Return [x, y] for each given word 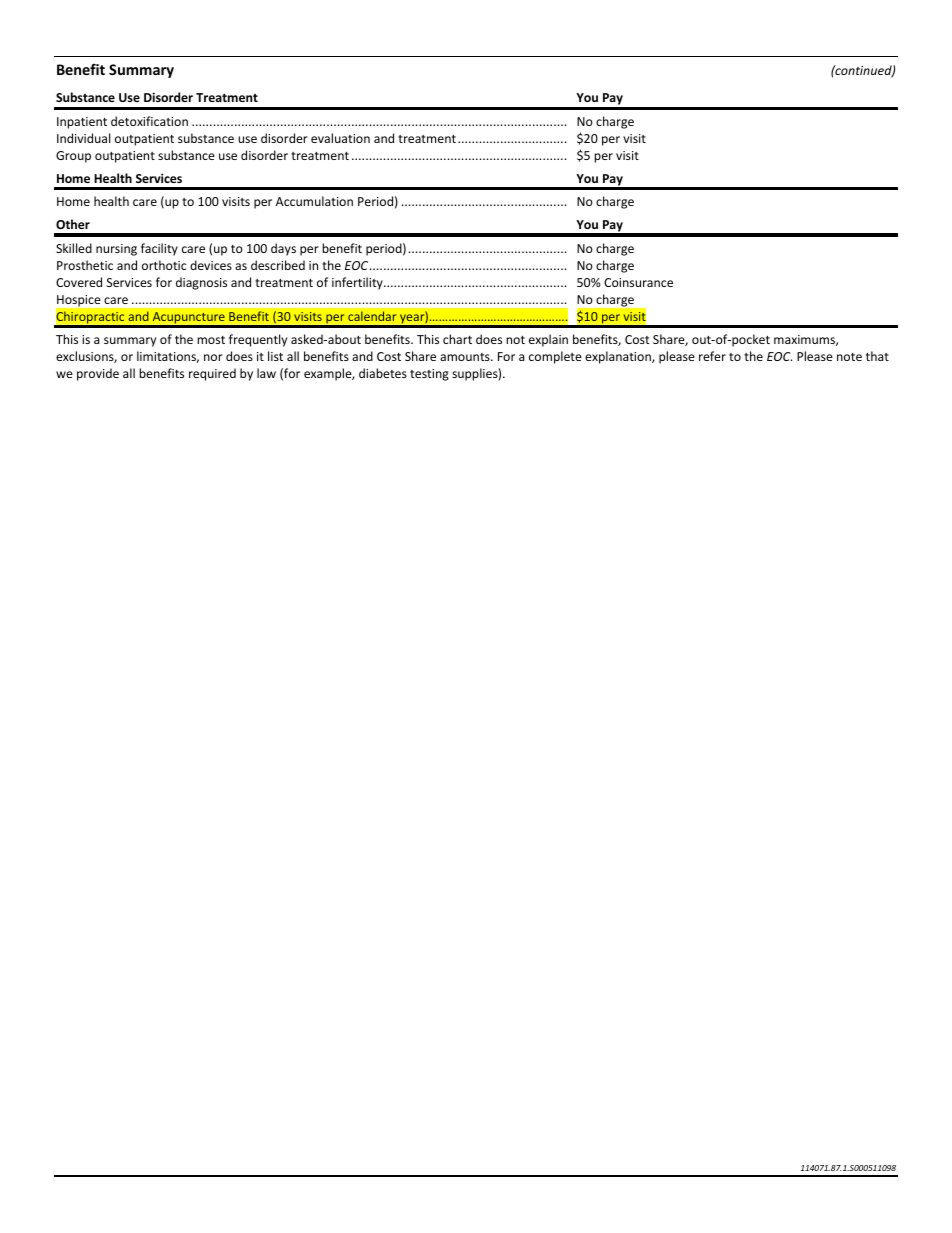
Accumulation [314, 201]
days [283, 249]
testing [429, 375]
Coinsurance [638, 282]
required [212, 374]
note [849, 357]
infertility [358, 283]
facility [159, 249]
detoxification [149, 121]
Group [73, 157]
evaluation [340, 138]
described [278, 265]
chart [457, 339]
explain [548, 340]
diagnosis [201, 283]
